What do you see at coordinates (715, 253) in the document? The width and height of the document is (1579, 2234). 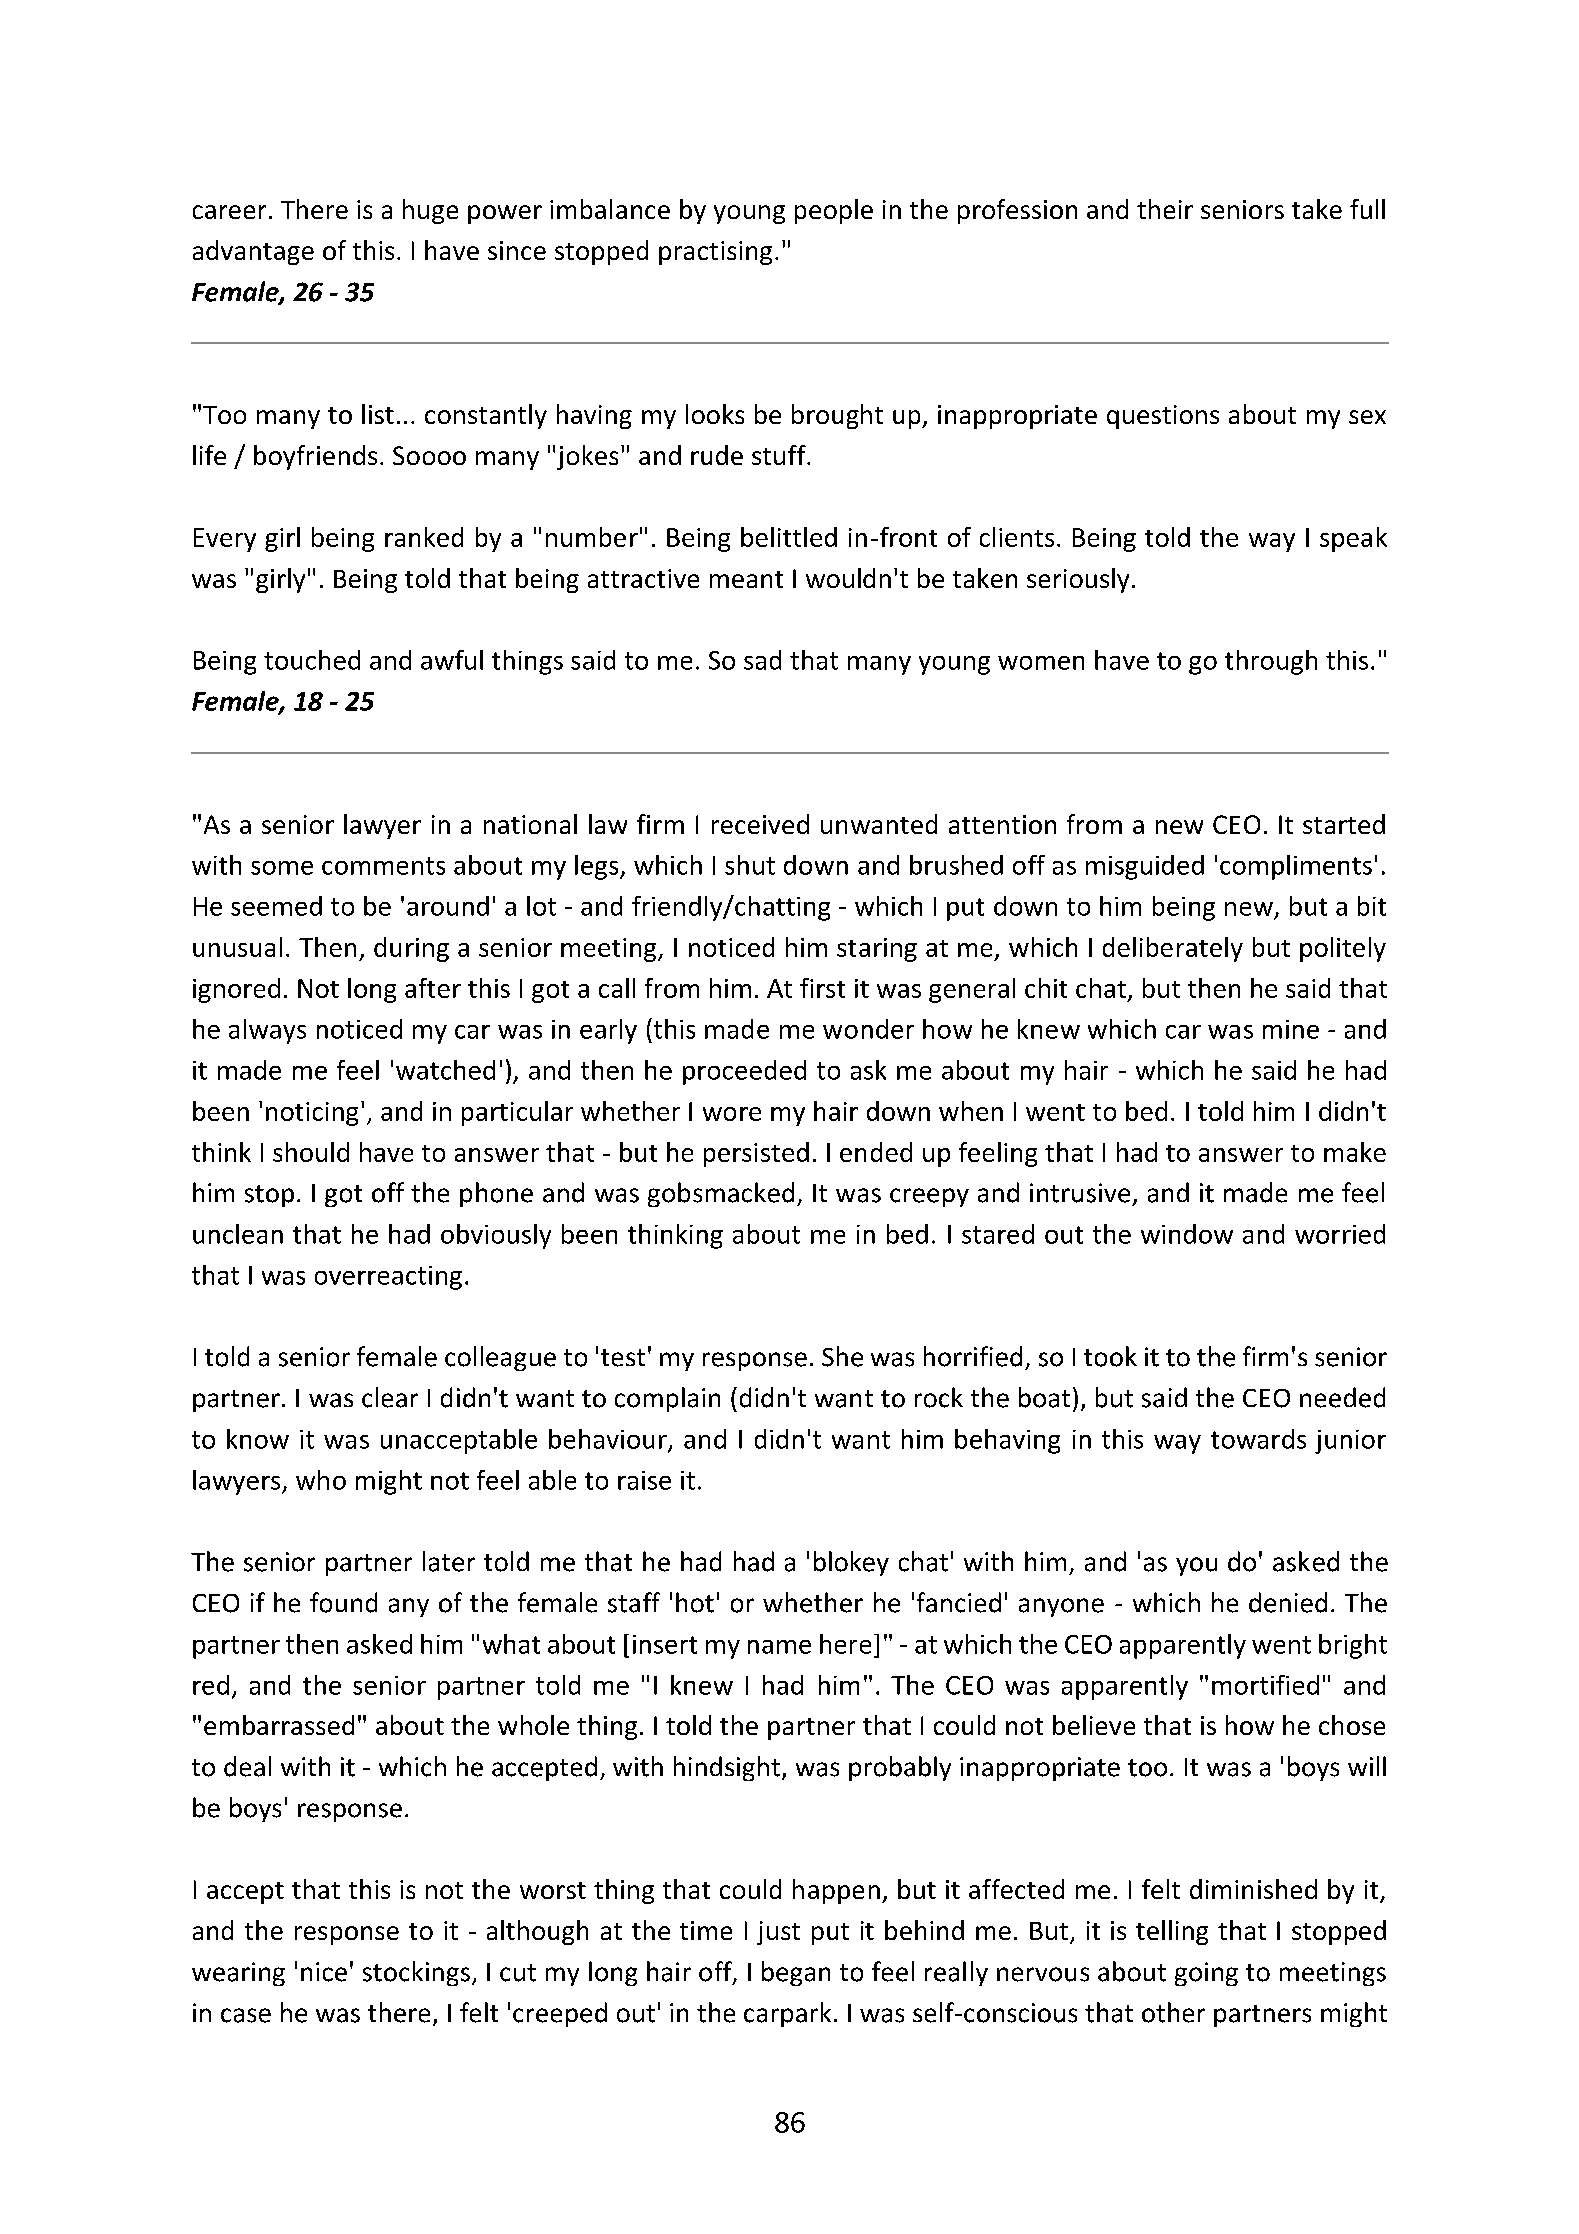 I see `practising` at bounding box center [715, 253].
